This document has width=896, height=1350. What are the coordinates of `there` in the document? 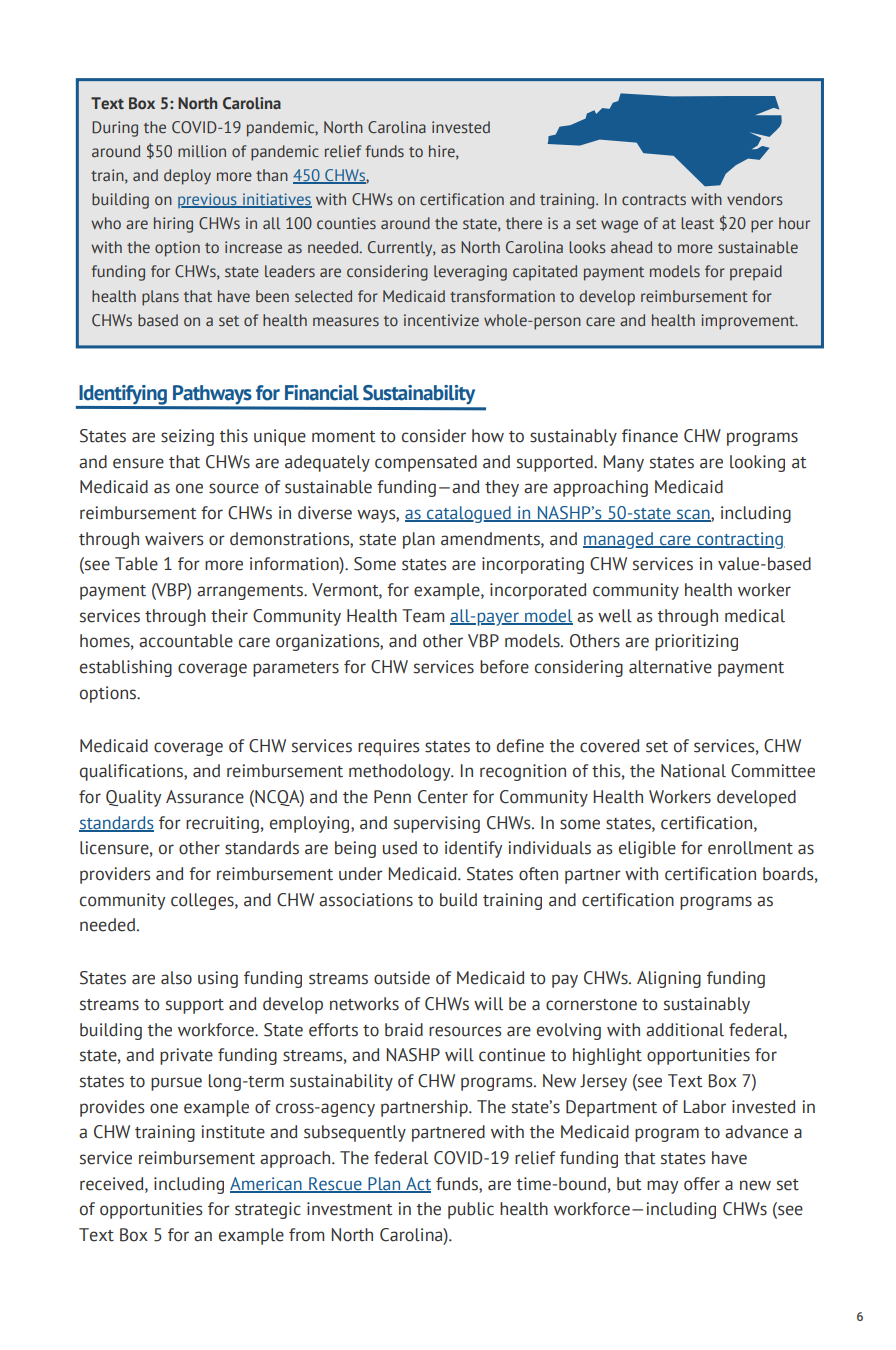 It's located at (524, 223).
